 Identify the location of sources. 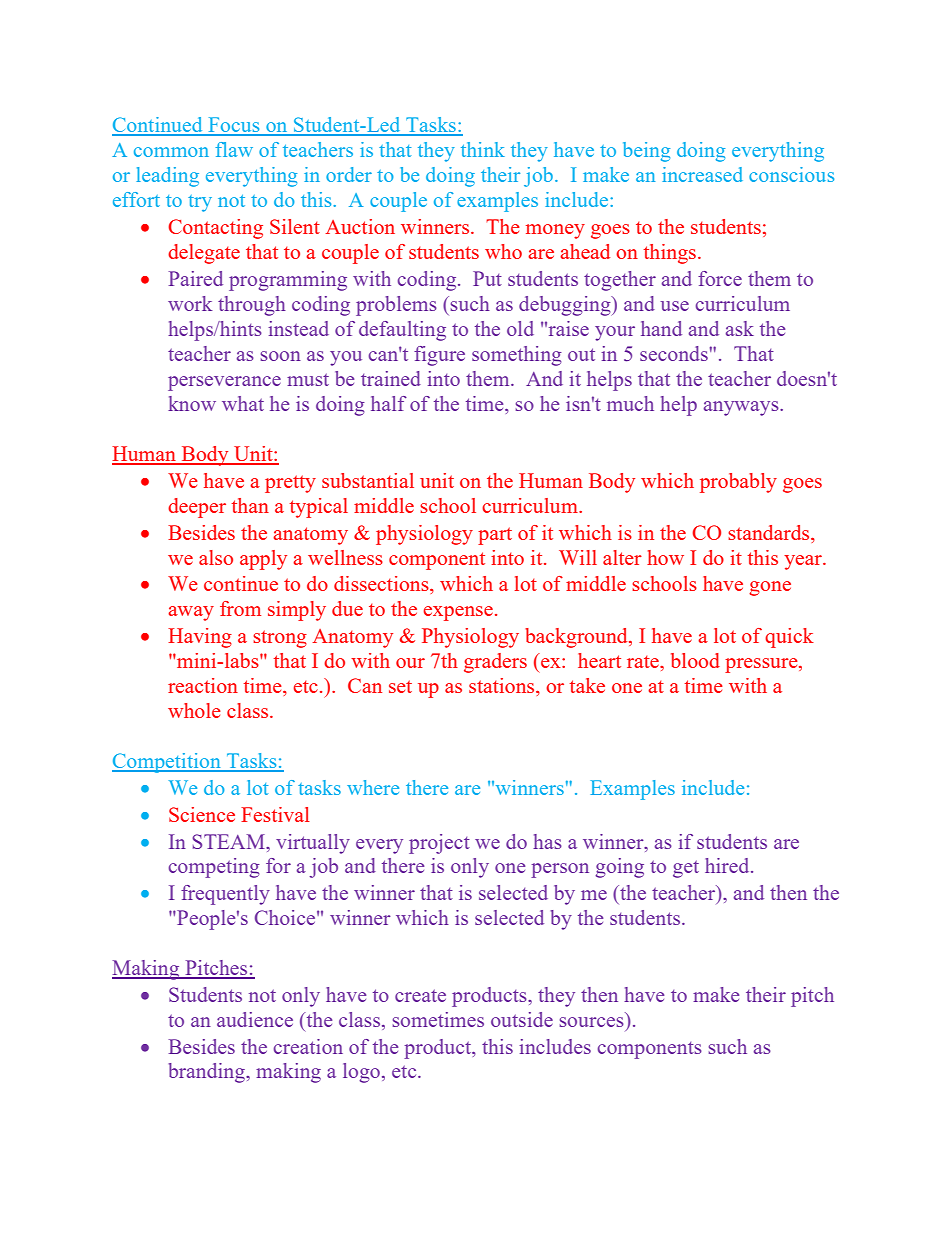
(592, 1022).
